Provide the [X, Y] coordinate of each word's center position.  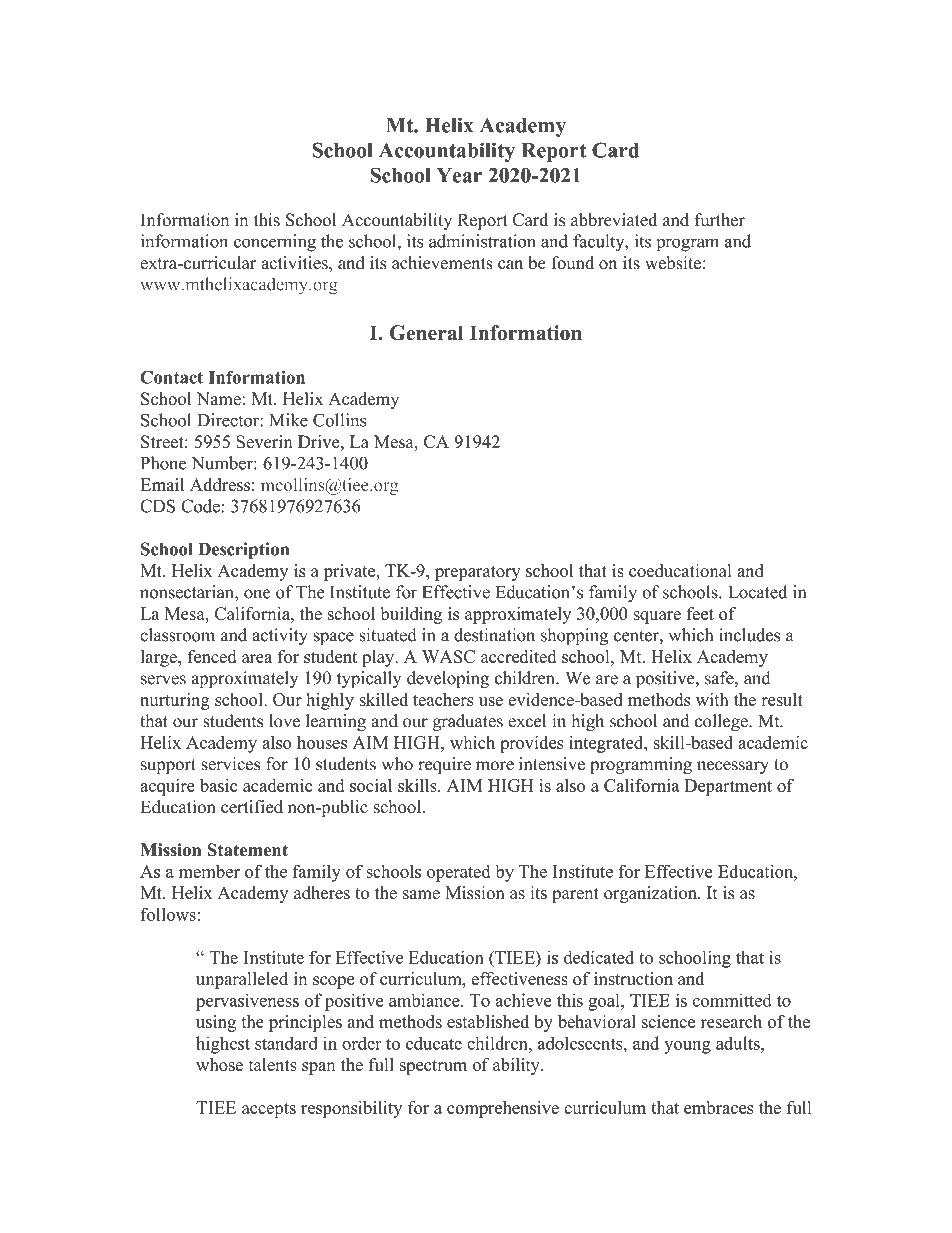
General [427, 333]
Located [757, 592]
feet [700, 613]
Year [459, 175]
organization [651, 894]
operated [458, 873]
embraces [719, 1107]
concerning [275, 243]
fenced [212, 656]
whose [219, 1064]
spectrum [433, 1067]
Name [219, 399]
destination [494, 635]
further [720, 220]
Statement [247, 850]
